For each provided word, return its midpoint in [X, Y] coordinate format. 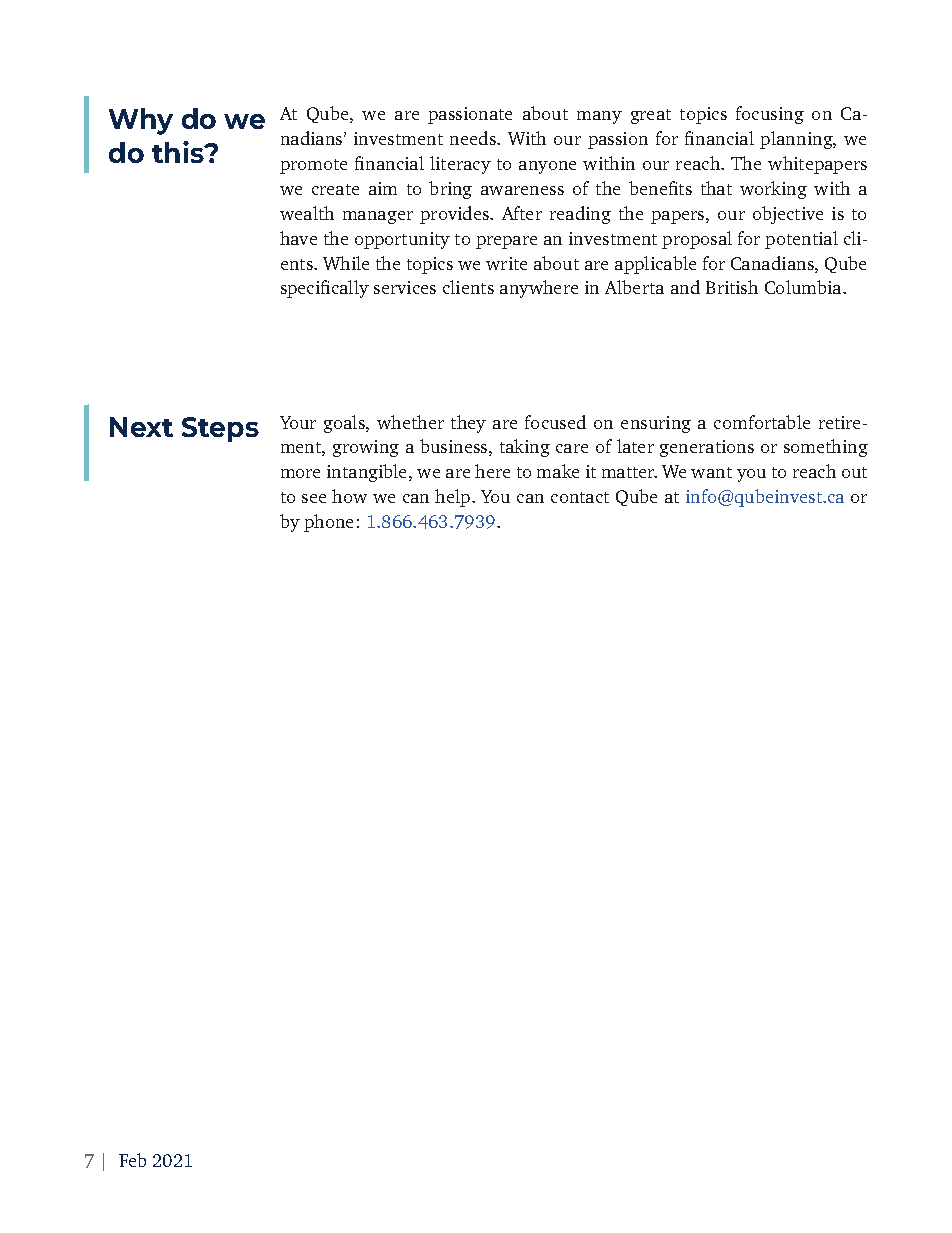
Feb [132, 1160]
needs [474, 138]
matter [629, 472]
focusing [770, 115]
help [454, 498]
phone [328, 523]
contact [580, 497]
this [179, 152]
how [349, 496]
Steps [220, 429]
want [711, 472]
